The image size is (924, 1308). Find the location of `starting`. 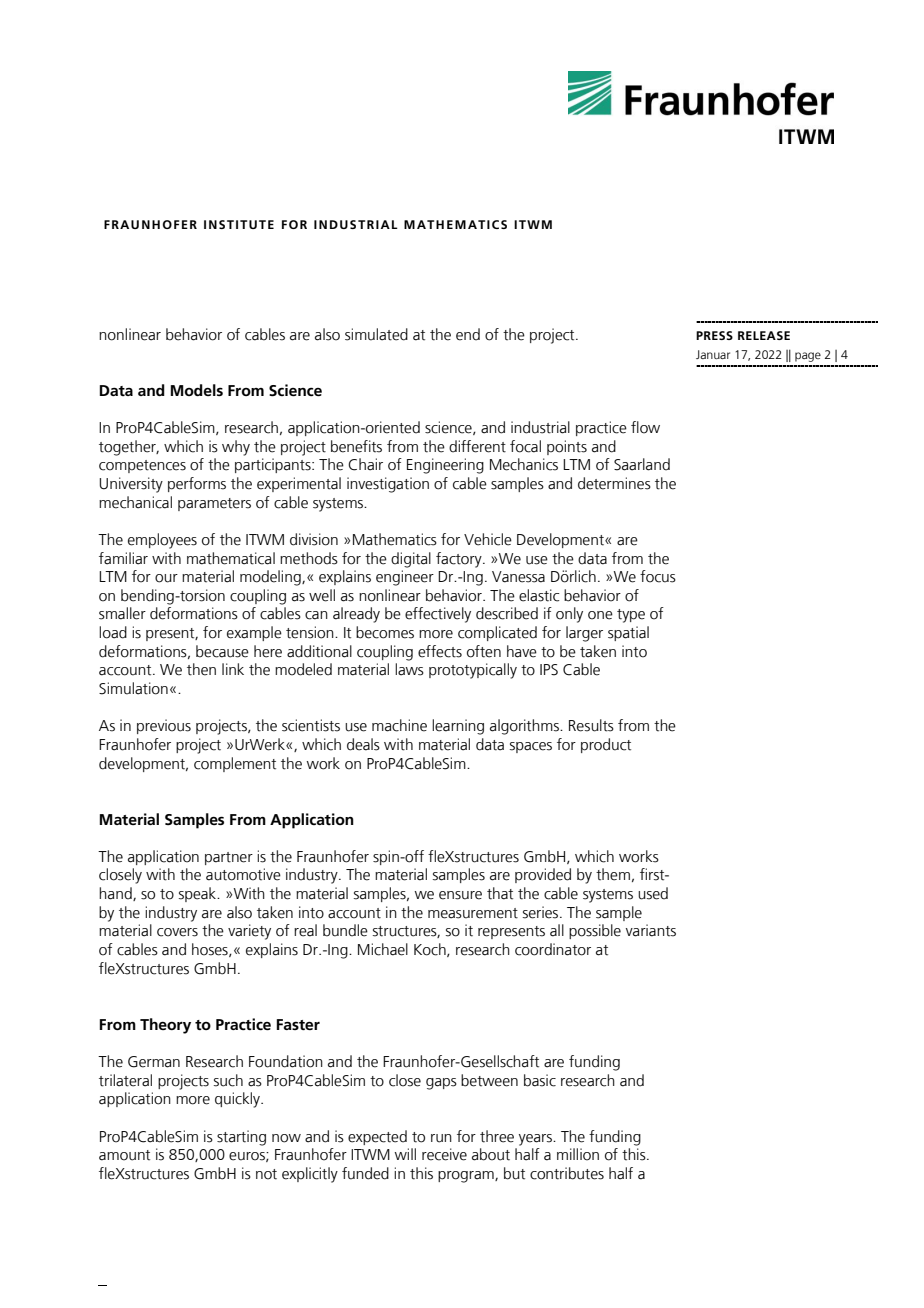

starting is located at coordinates (241, 1138).
